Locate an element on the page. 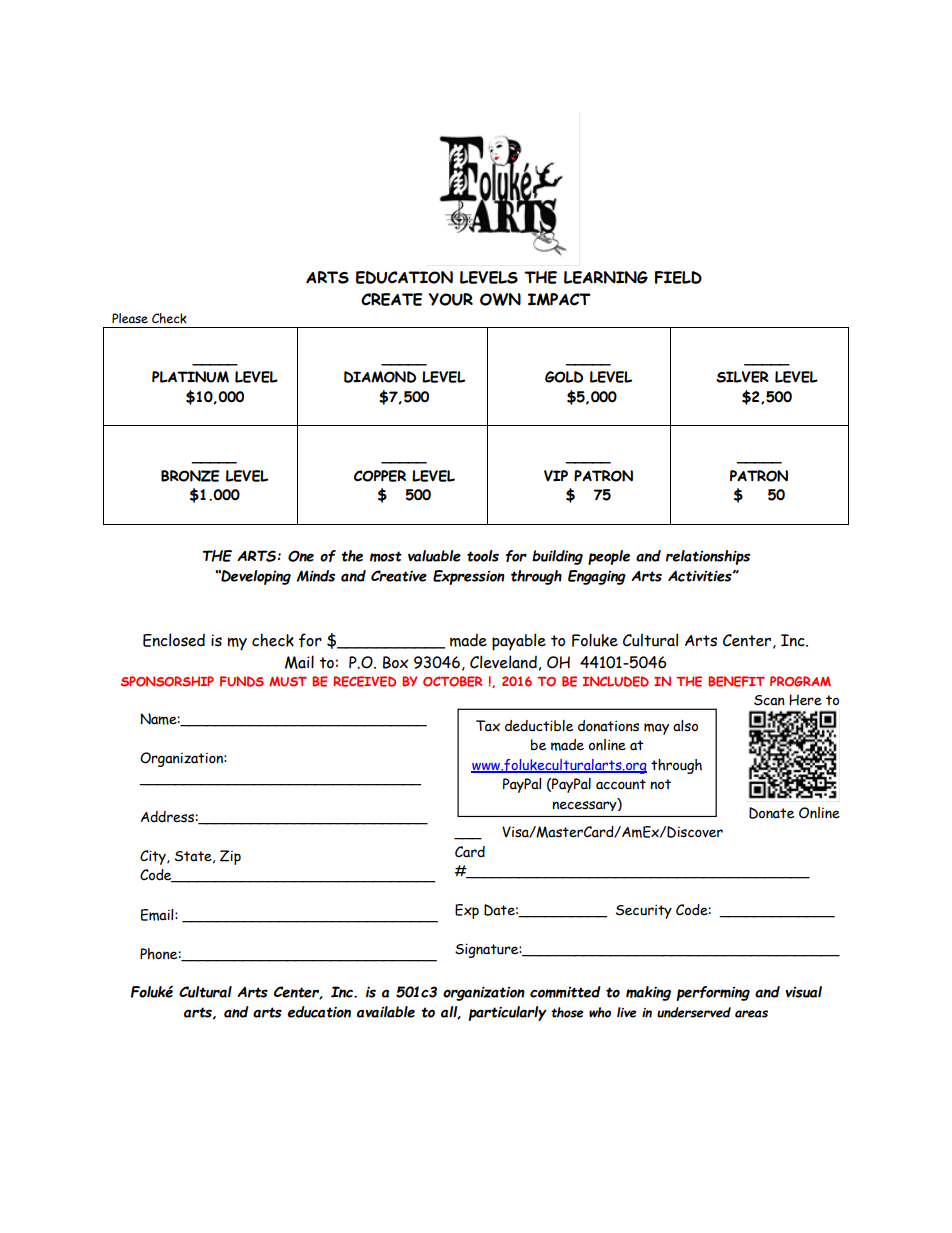 This page has width=952, height=1233. relationships is located at coordinates (708, 557).
